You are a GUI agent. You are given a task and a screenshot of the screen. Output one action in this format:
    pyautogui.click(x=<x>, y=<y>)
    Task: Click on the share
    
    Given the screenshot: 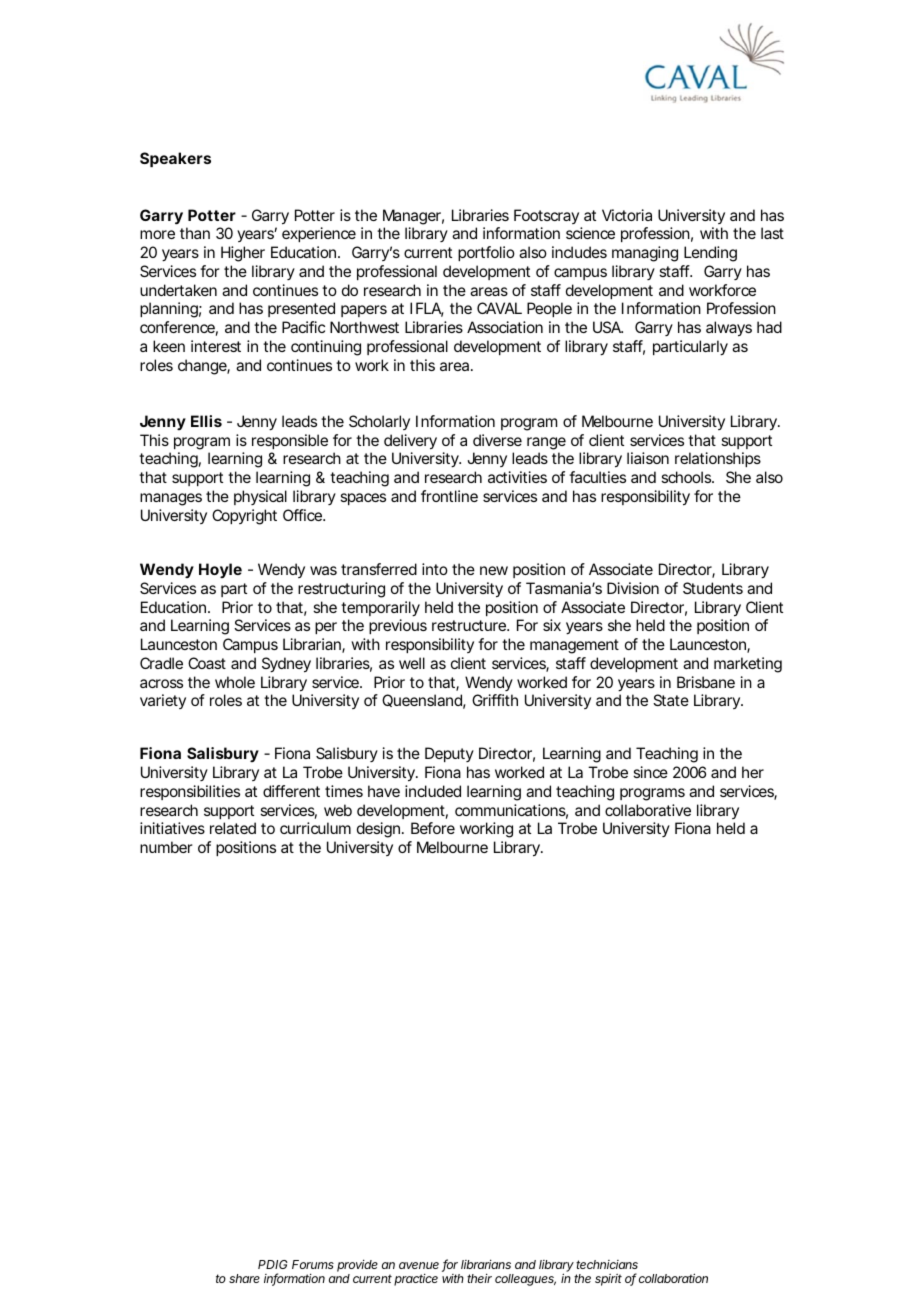 What is the action you would take?
    pyautogui.click(x=244, y=1278)
